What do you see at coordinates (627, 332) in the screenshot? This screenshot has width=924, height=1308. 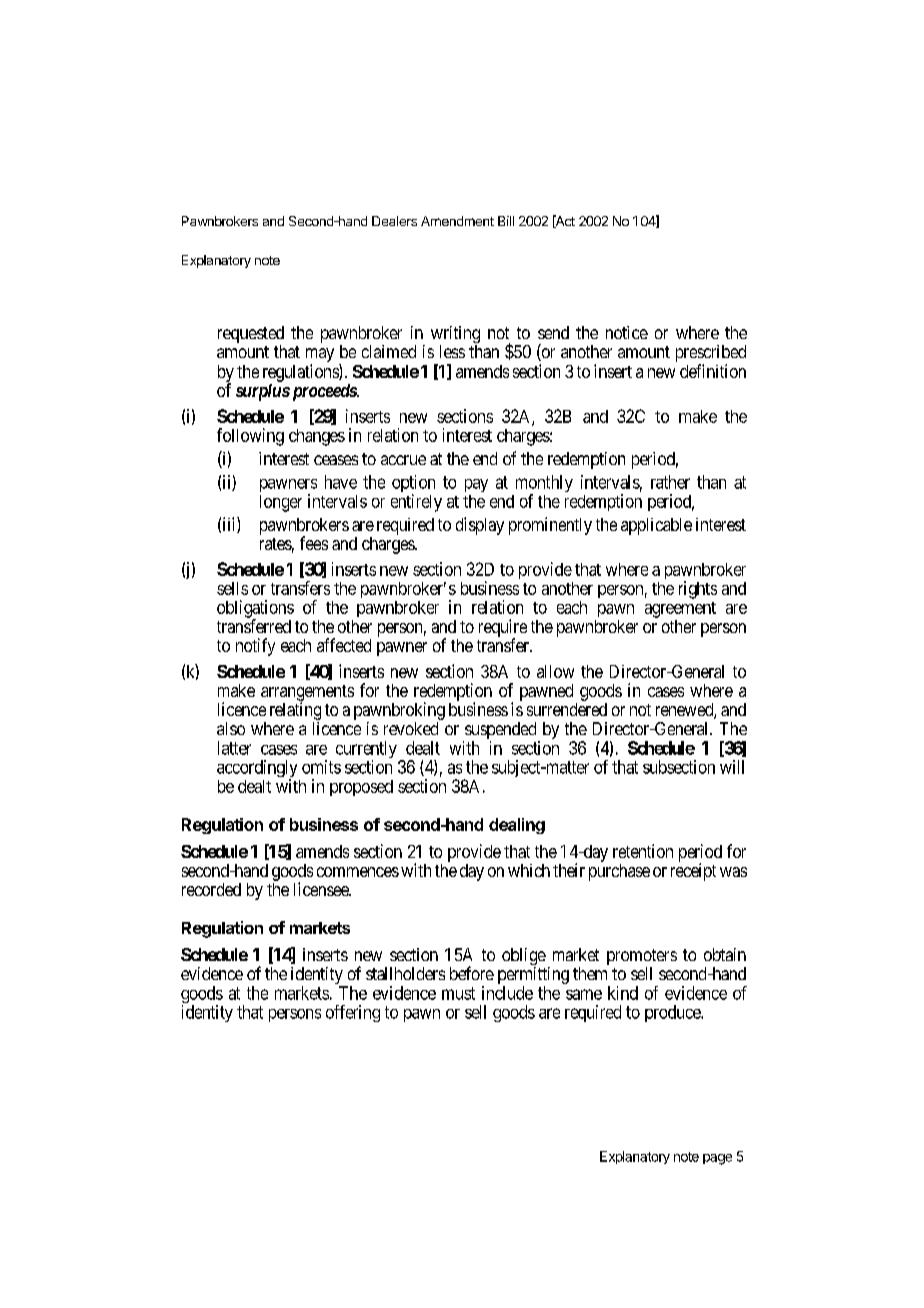 I see `notice` at bounding box center [627, 332].
